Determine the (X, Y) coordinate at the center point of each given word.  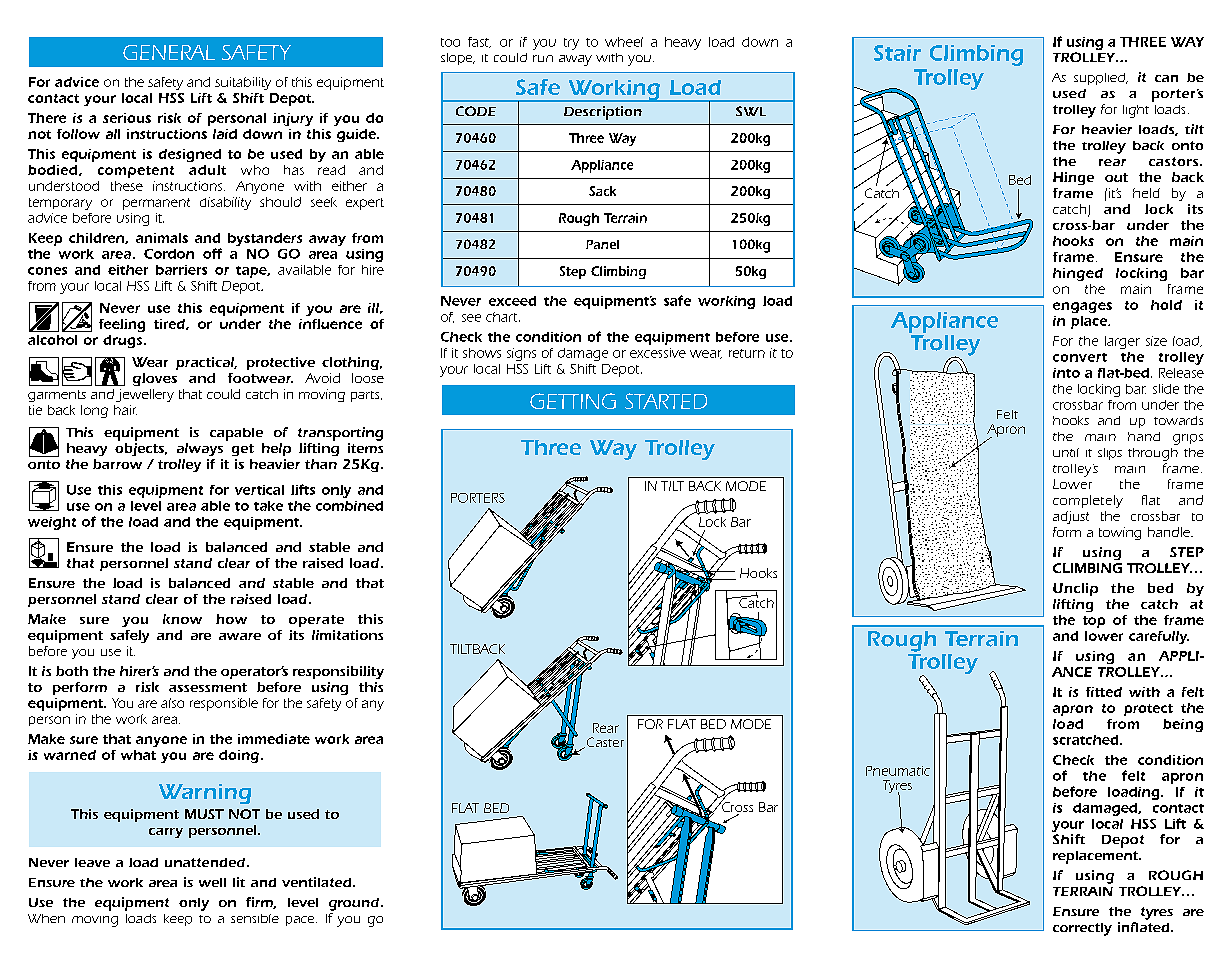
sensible (255, 918)
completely (1088, 501)
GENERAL (169, 52)
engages (1082, 307)
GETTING (573, 401)
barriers (181, 270)
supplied (1100, 79)
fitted (1104, 692)
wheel (624, 42)
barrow (117, 464)
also (172, 703)
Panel (602, 244)
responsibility (338, 672)
